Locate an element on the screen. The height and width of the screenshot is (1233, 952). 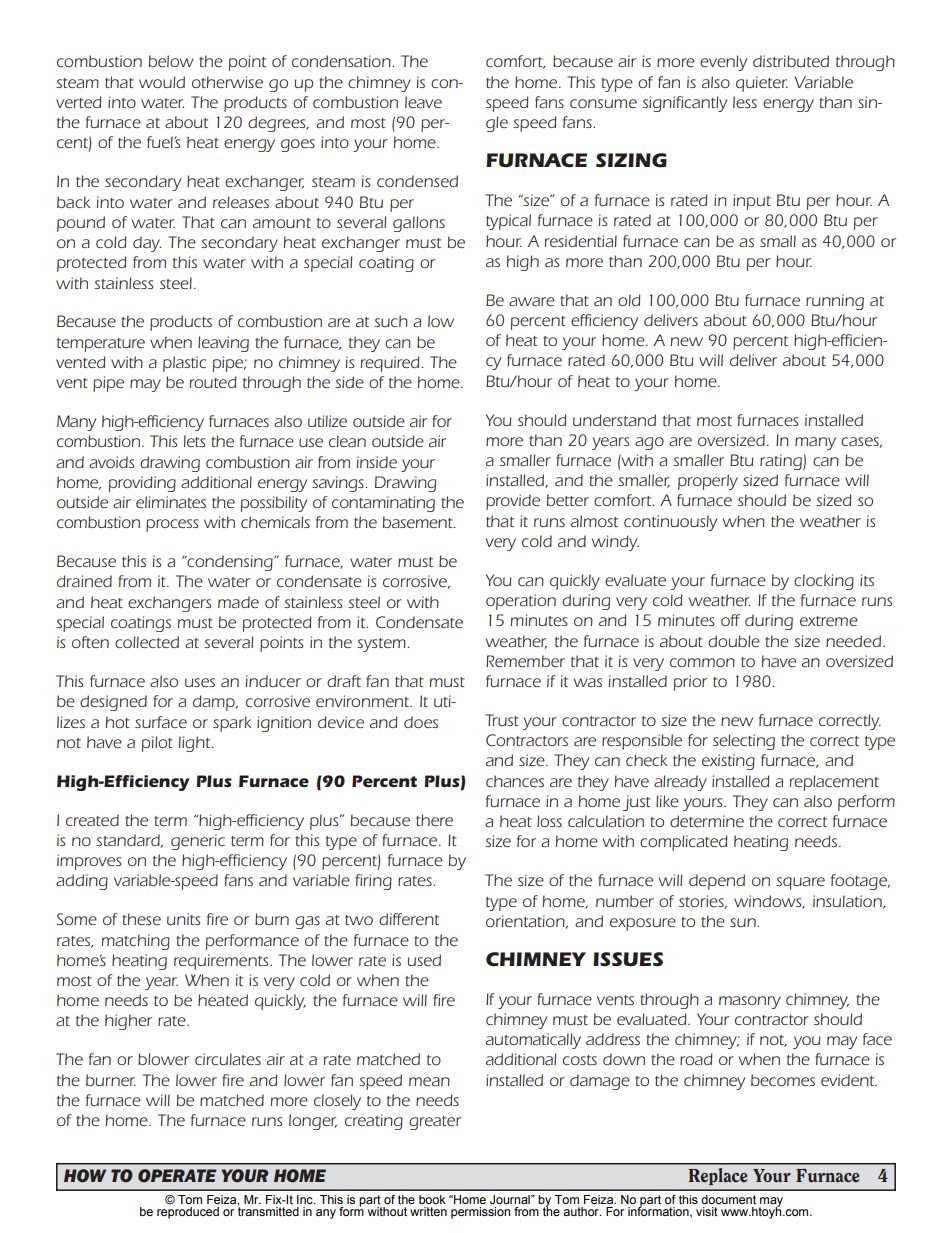
permission is located at coordinates (480, 1213).
